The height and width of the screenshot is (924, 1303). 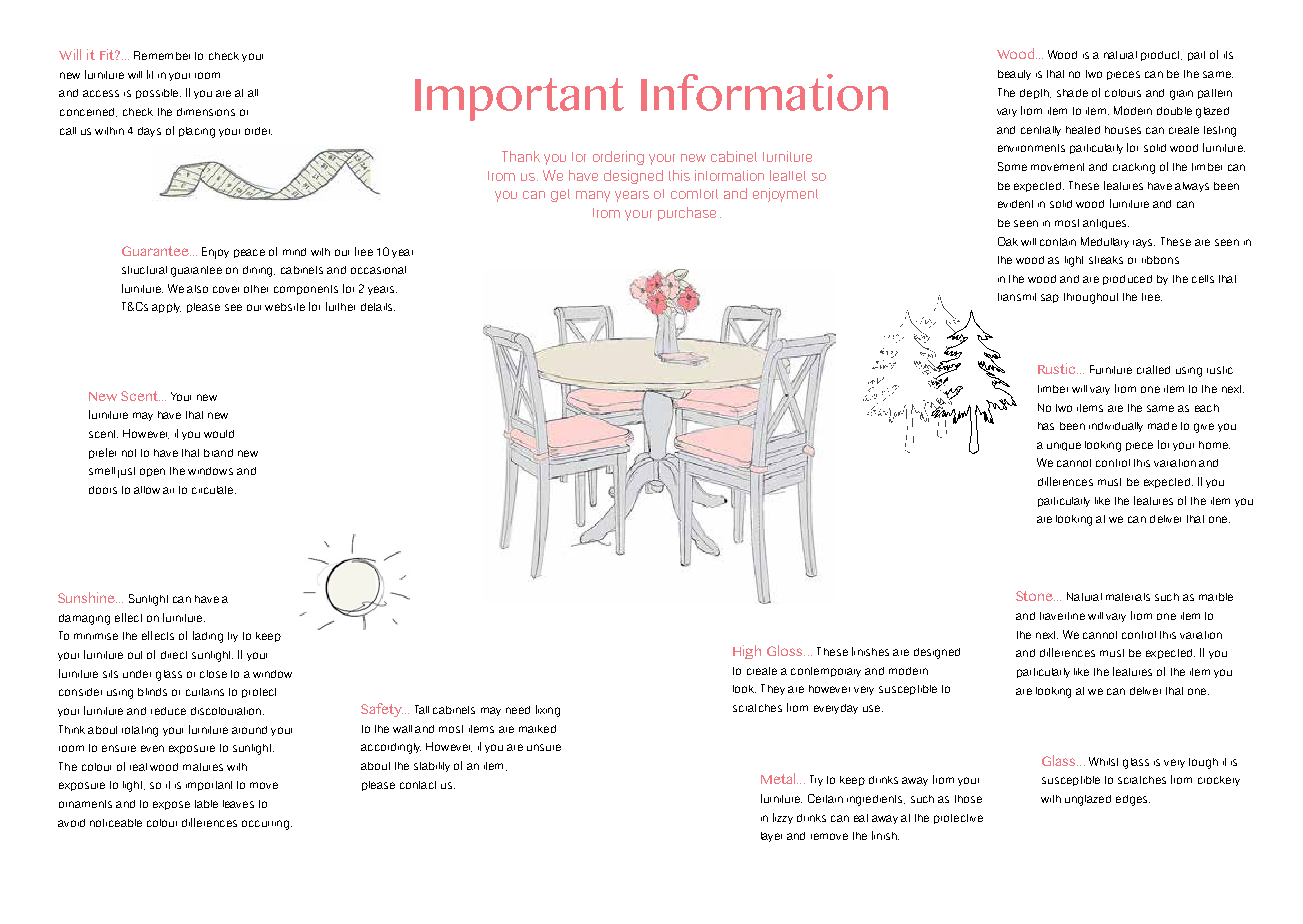 I want to click on edges, so click(x=1133, y=800).
